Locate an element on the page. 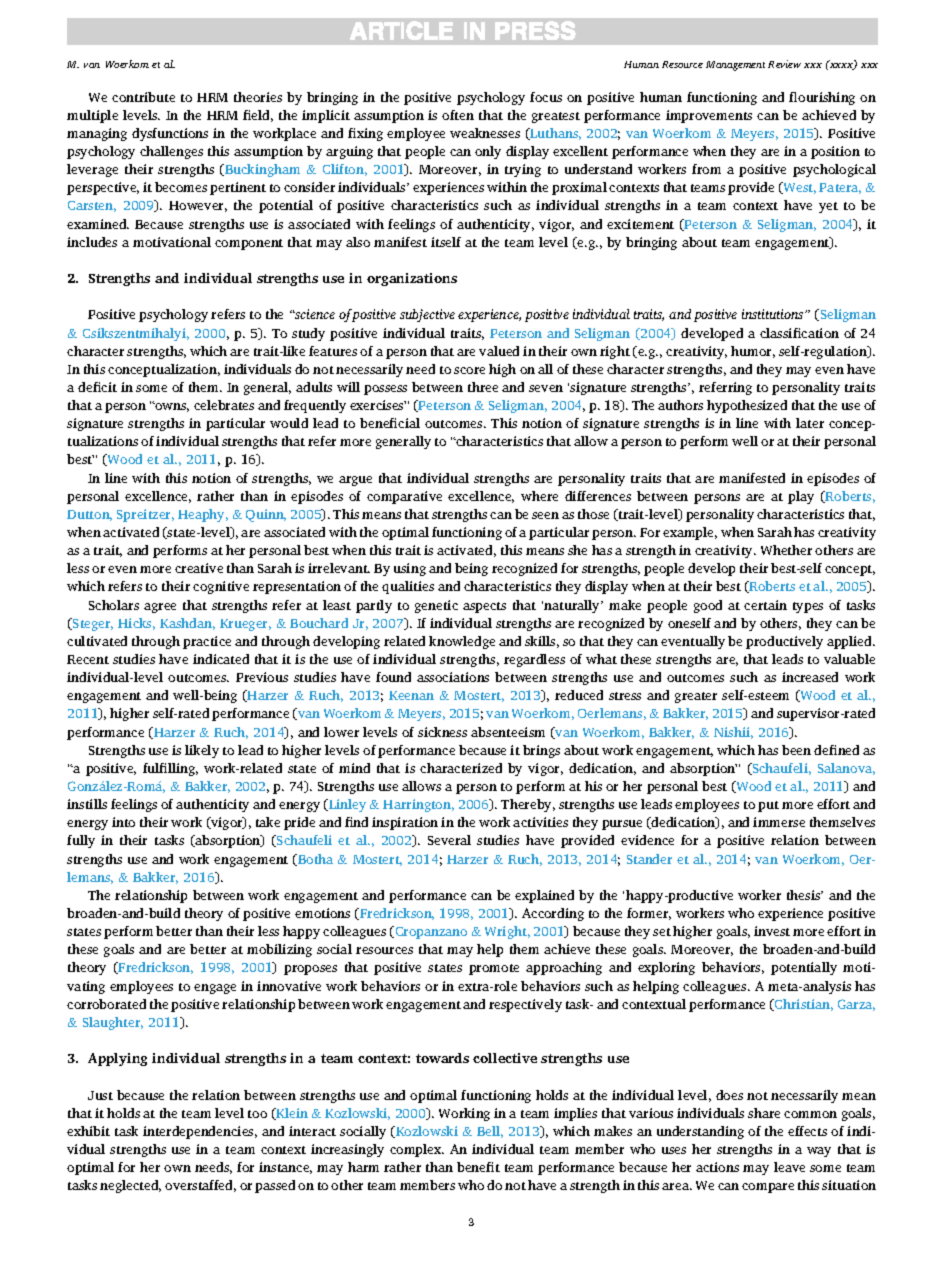  leave is located at coordinates (789, 1167).
